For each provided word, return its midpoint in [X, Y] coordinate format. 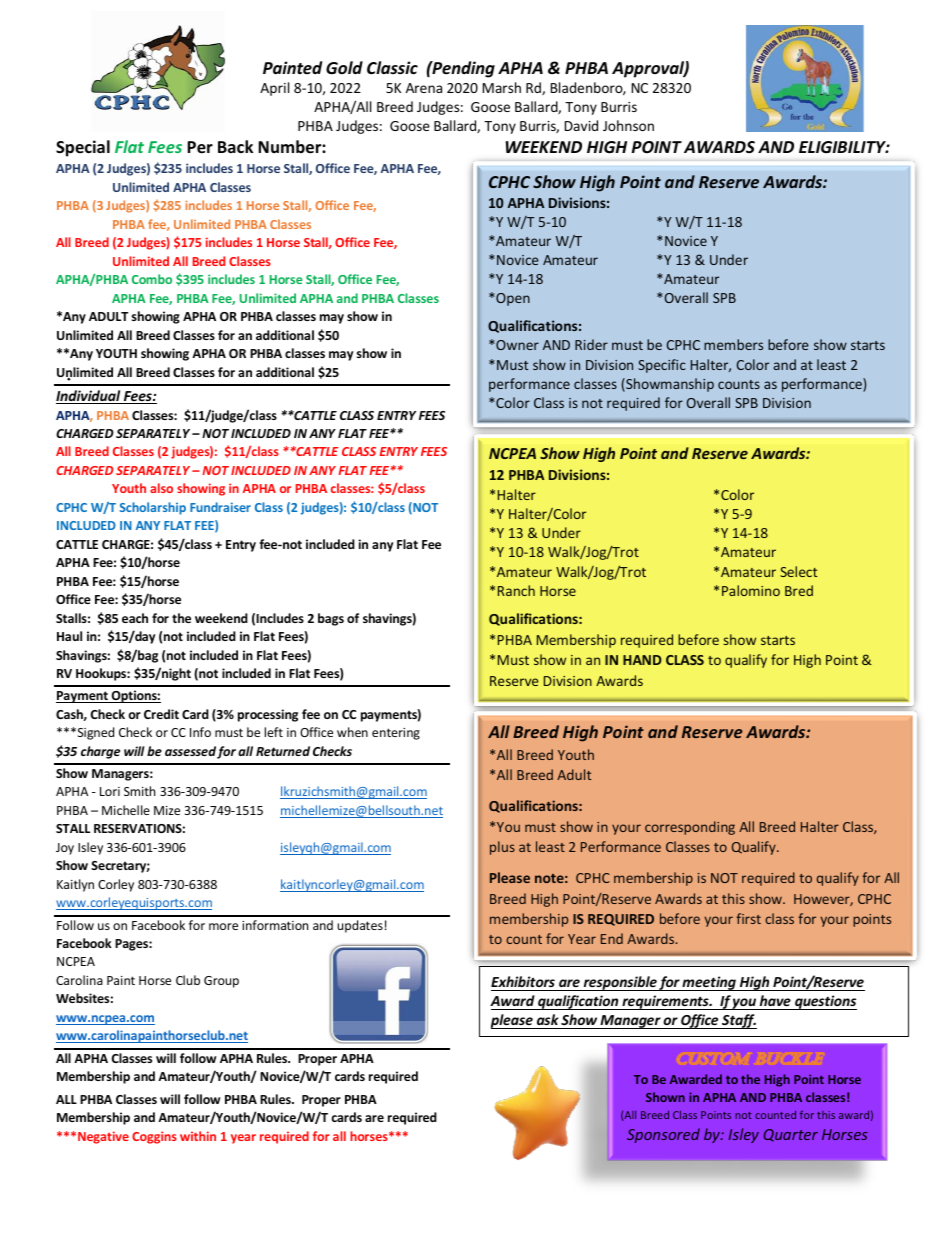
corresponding [690, 828]
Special [83, 148]
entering [396, 734]
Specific [662, 366]
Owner [516, 345]
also [161, 488]
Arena [424, 88]
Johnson [628, 125]
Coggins [154, 1137]
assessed [190, 751]
